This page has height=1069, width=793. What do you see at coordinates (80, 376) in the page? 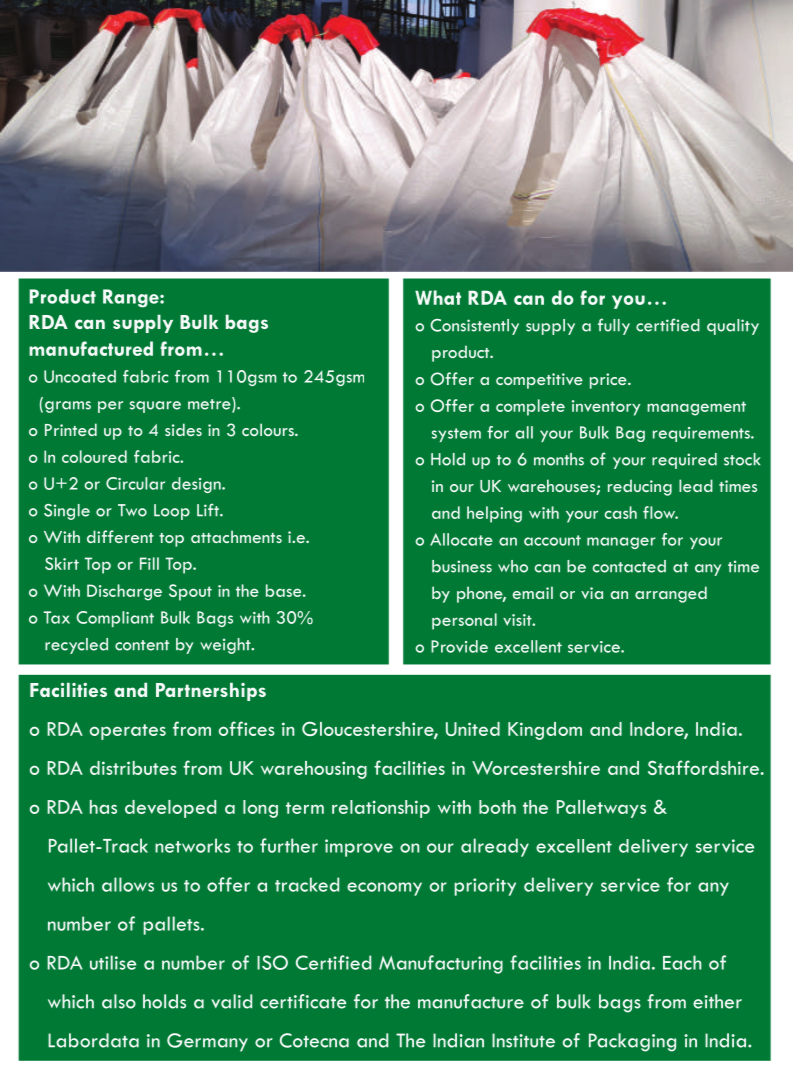
I see `Uncoated` at bounding box center [80, 376].
